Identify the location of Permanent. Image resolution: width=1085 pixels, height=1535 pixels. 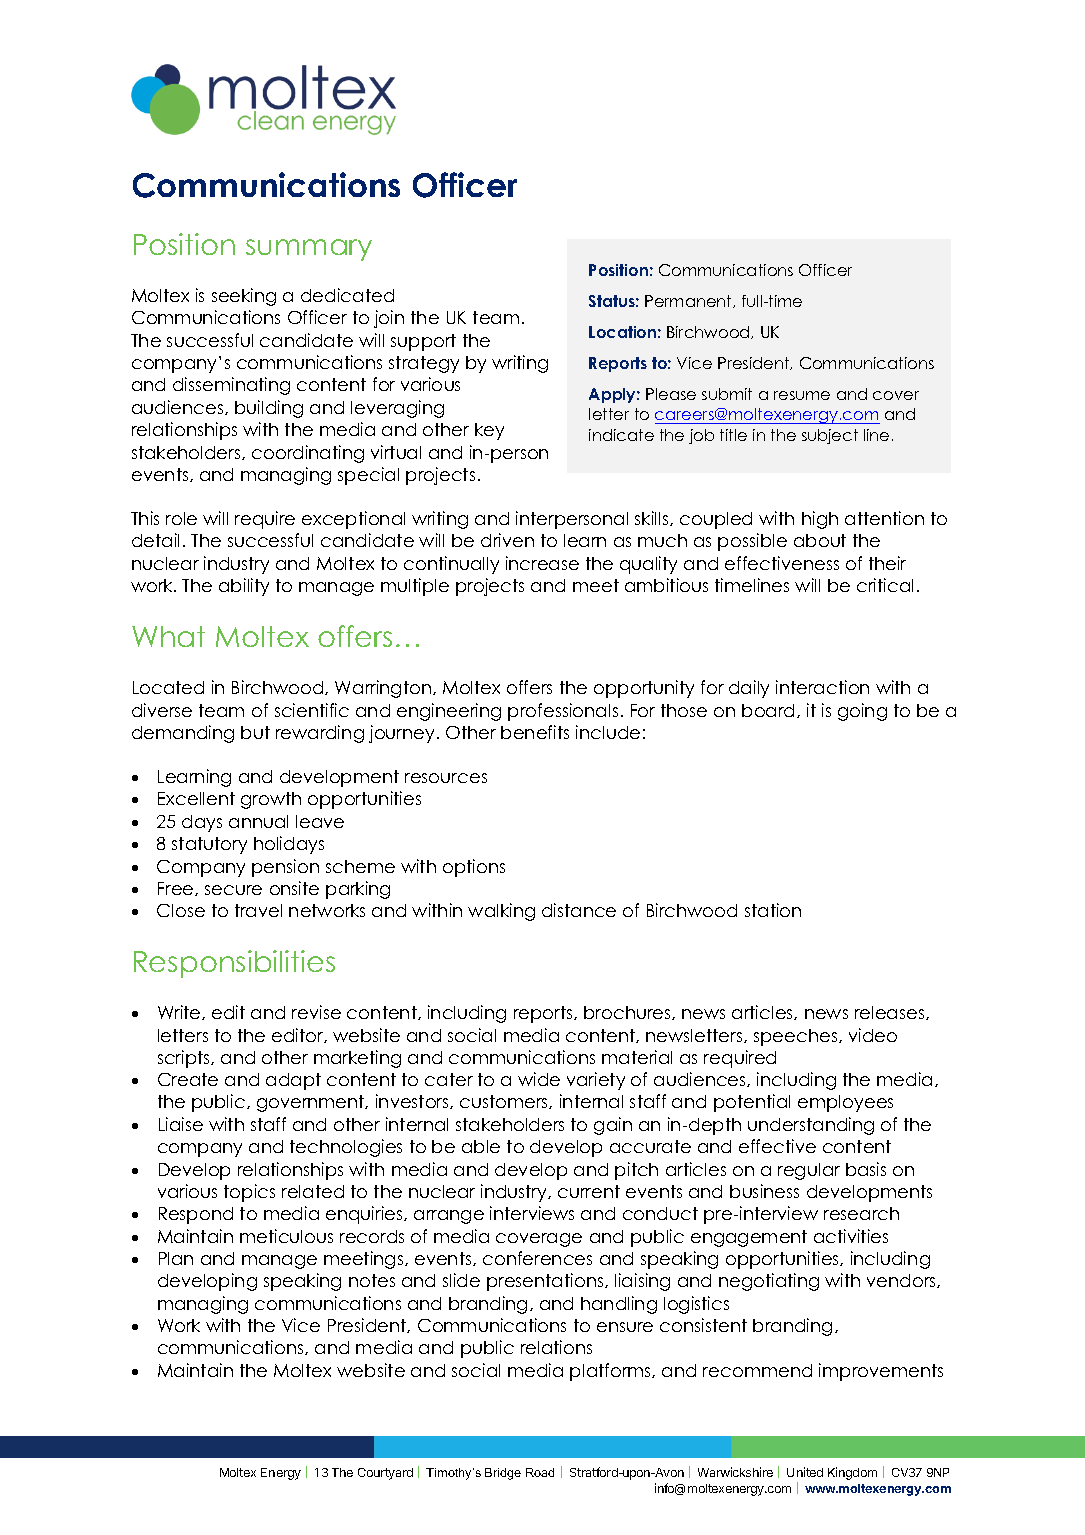
(689, 301).
